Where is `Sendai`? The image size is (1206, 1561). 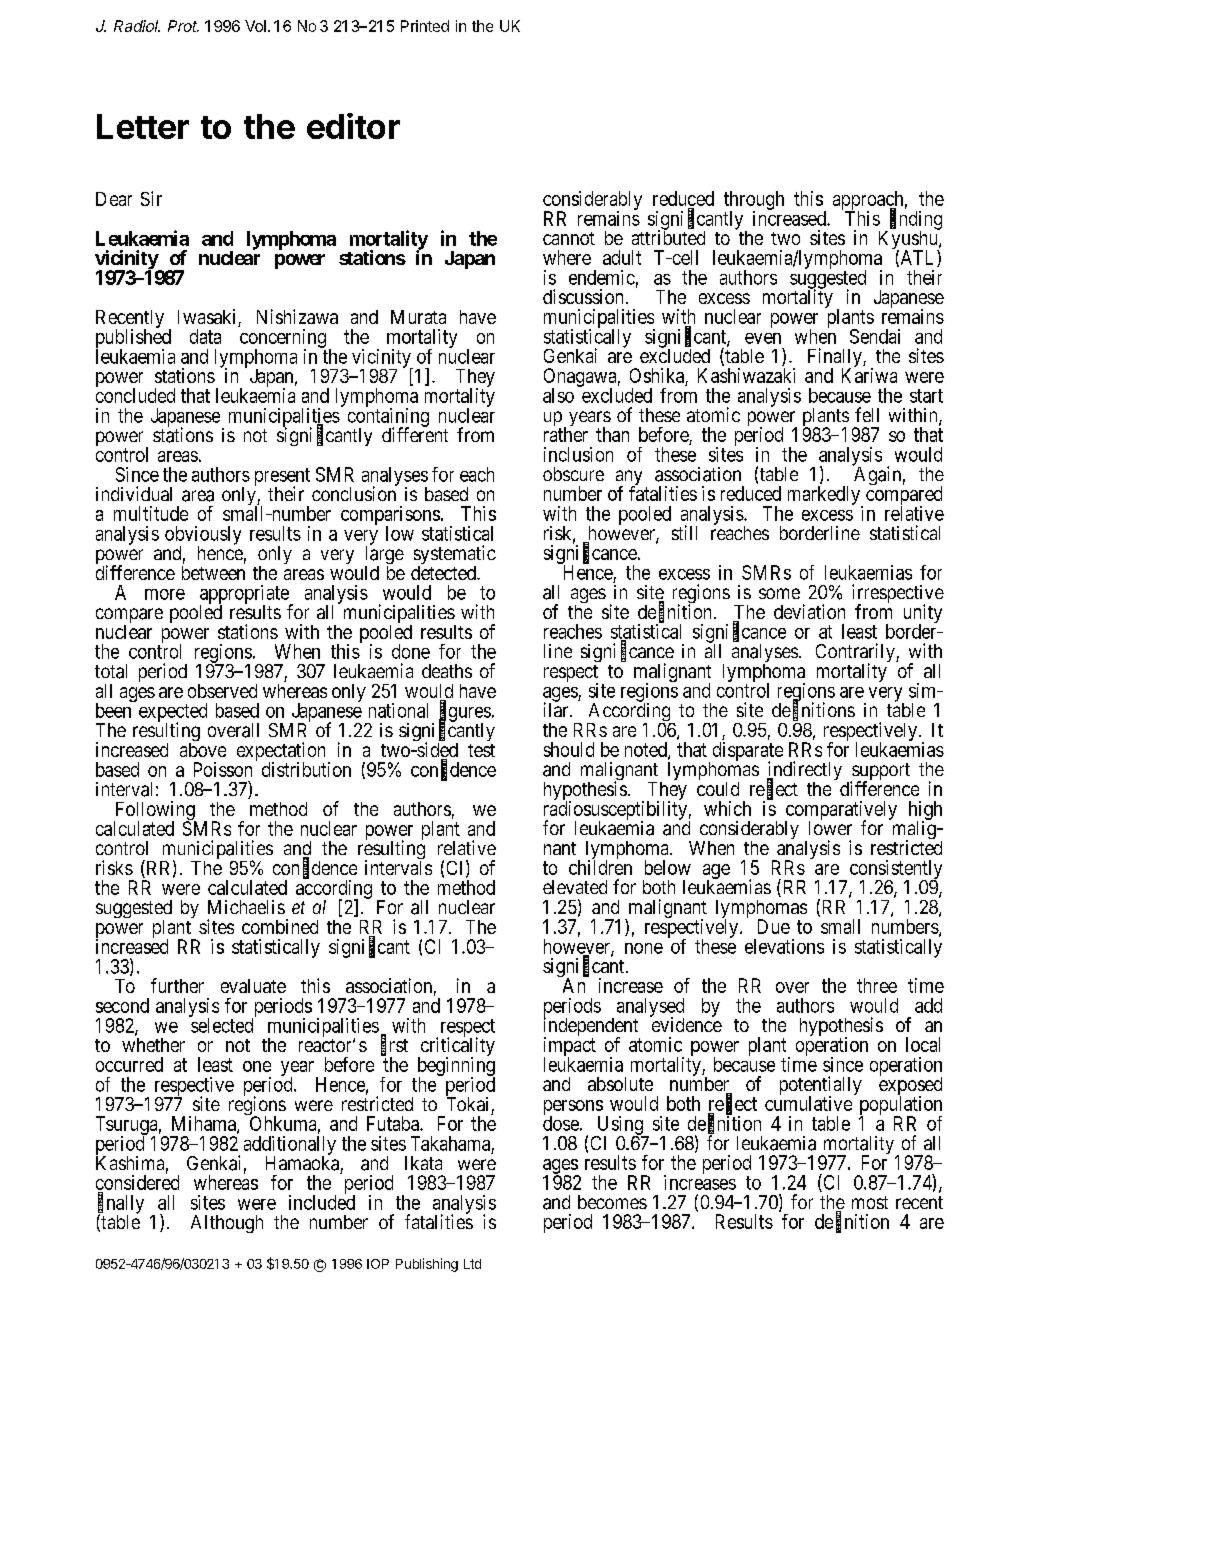
Sendai is located at coordinates (875, 336).
